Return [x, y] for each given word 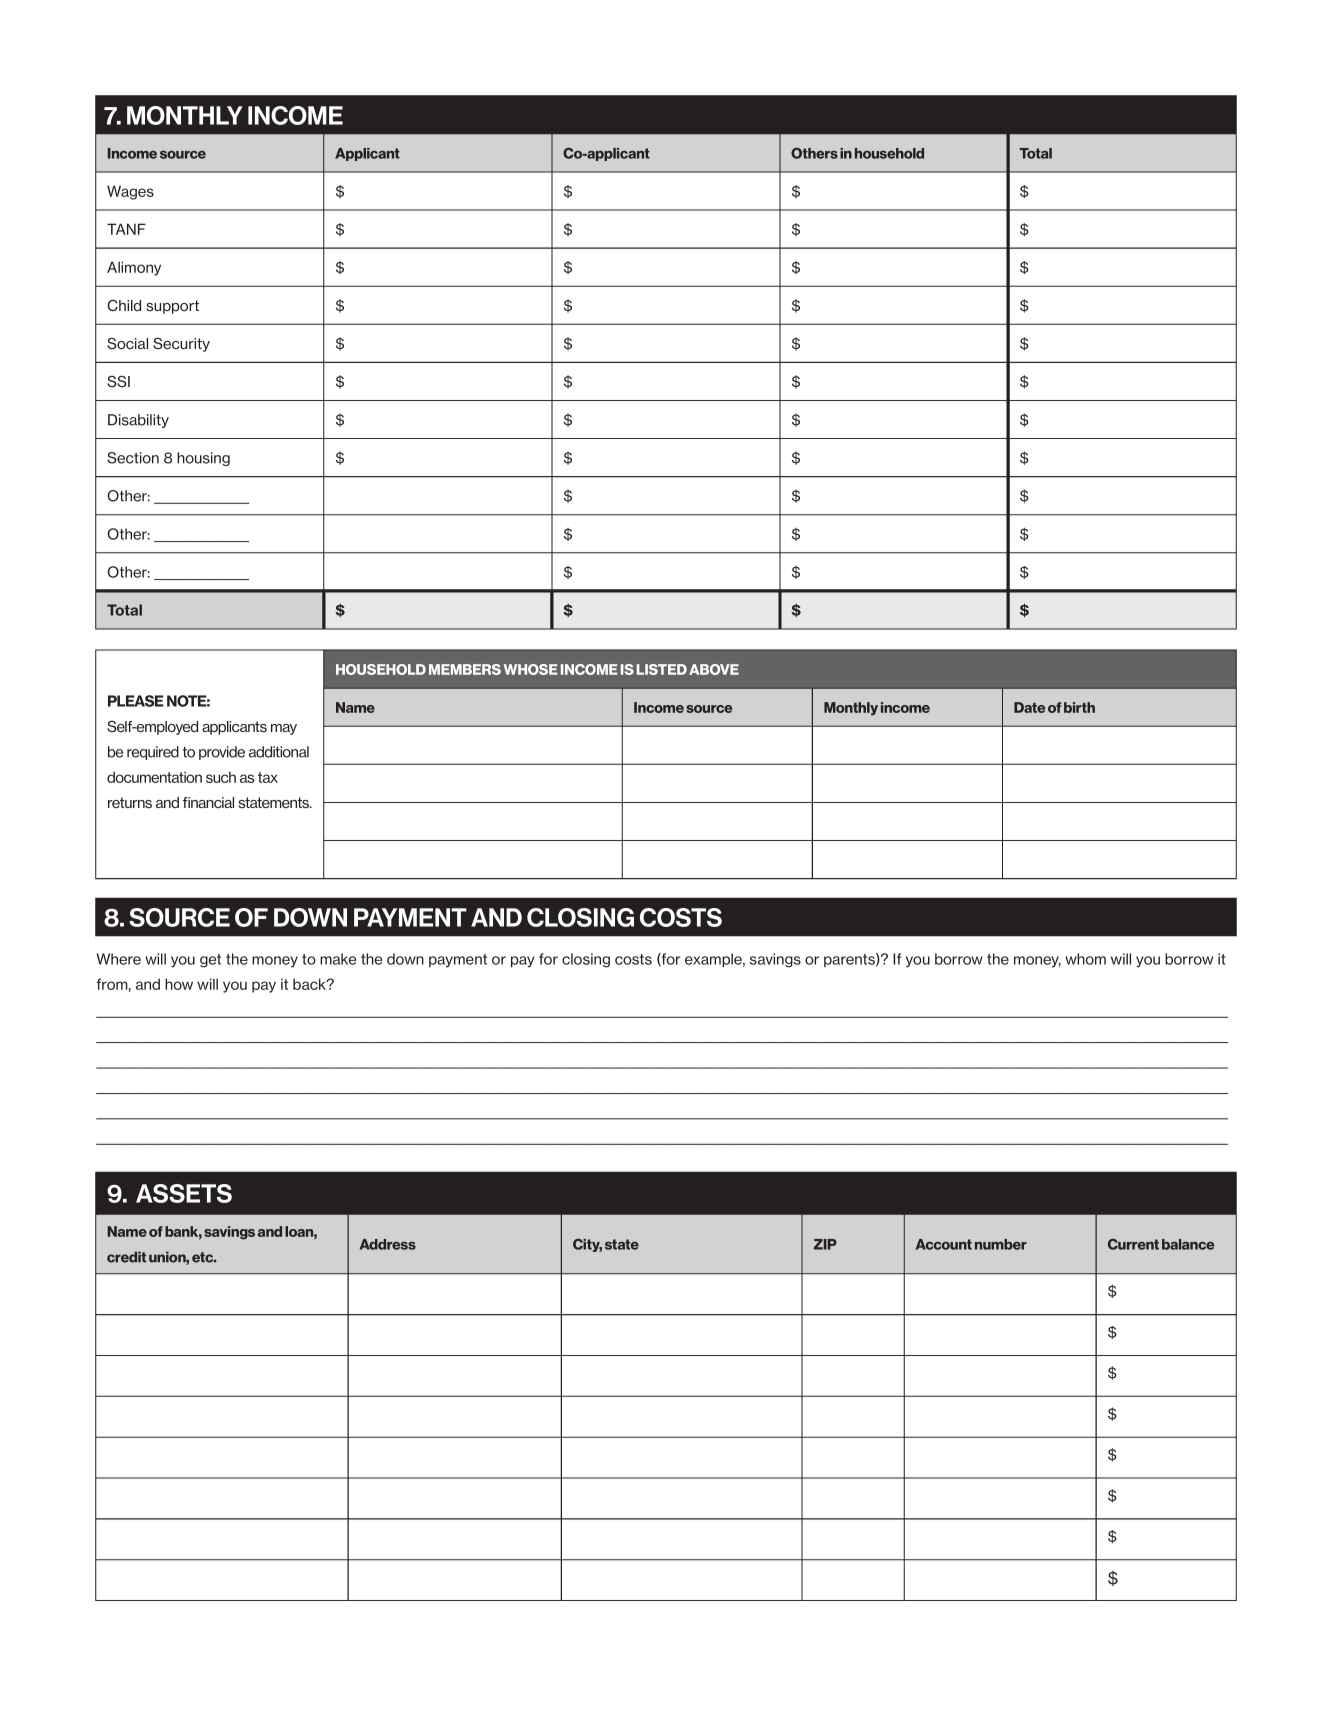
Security [181, 345]
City [587, 1245]
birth [1079, 707]
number [1001, 1244]
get [210, 961]
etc [204, 1257]
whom [1085, 959]
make [338, 959]
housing [203, 459]
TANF [126, 229]
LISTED [662, 669]
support [172, 307]
